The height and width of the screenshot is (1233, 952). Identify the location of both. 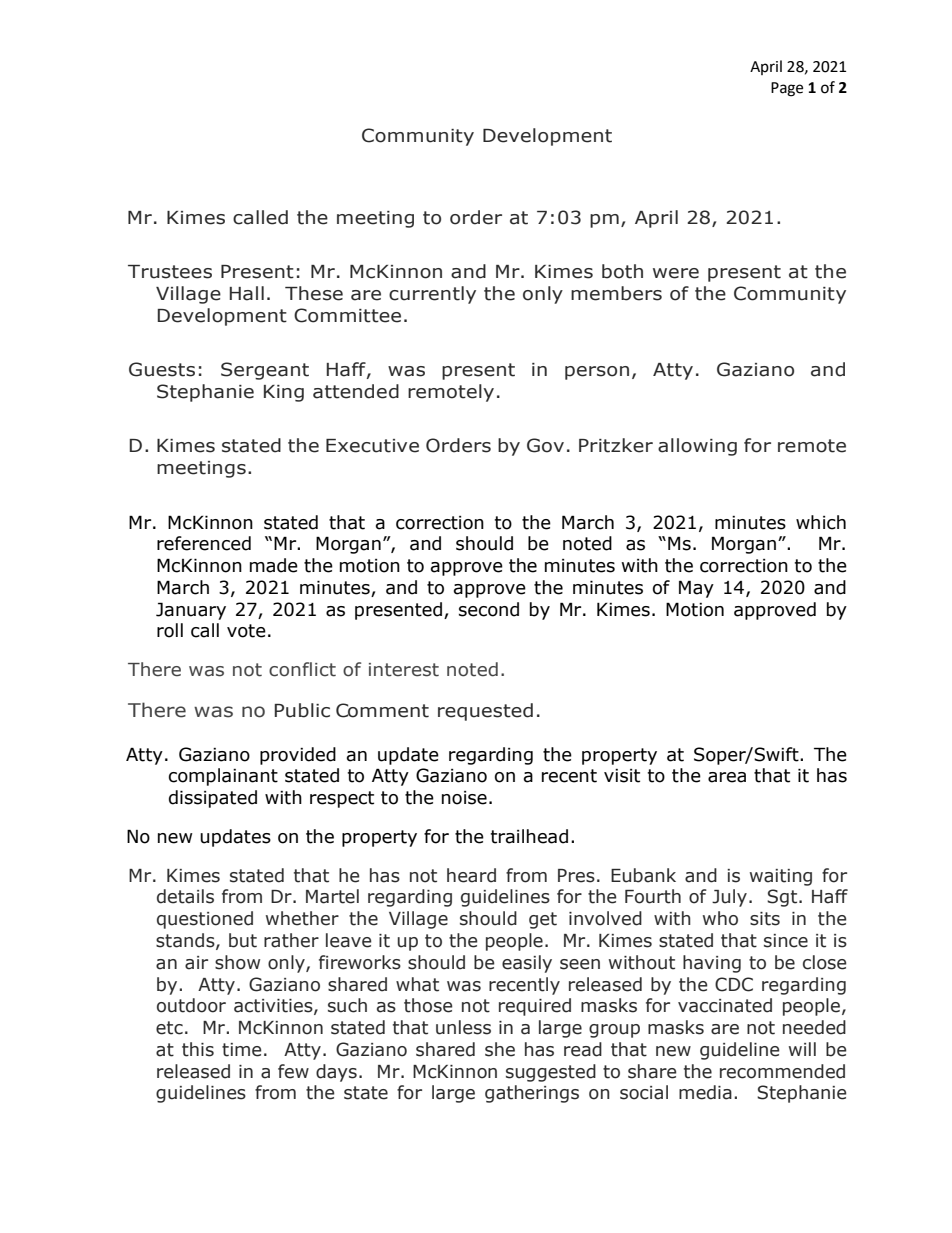
(622, 271).
